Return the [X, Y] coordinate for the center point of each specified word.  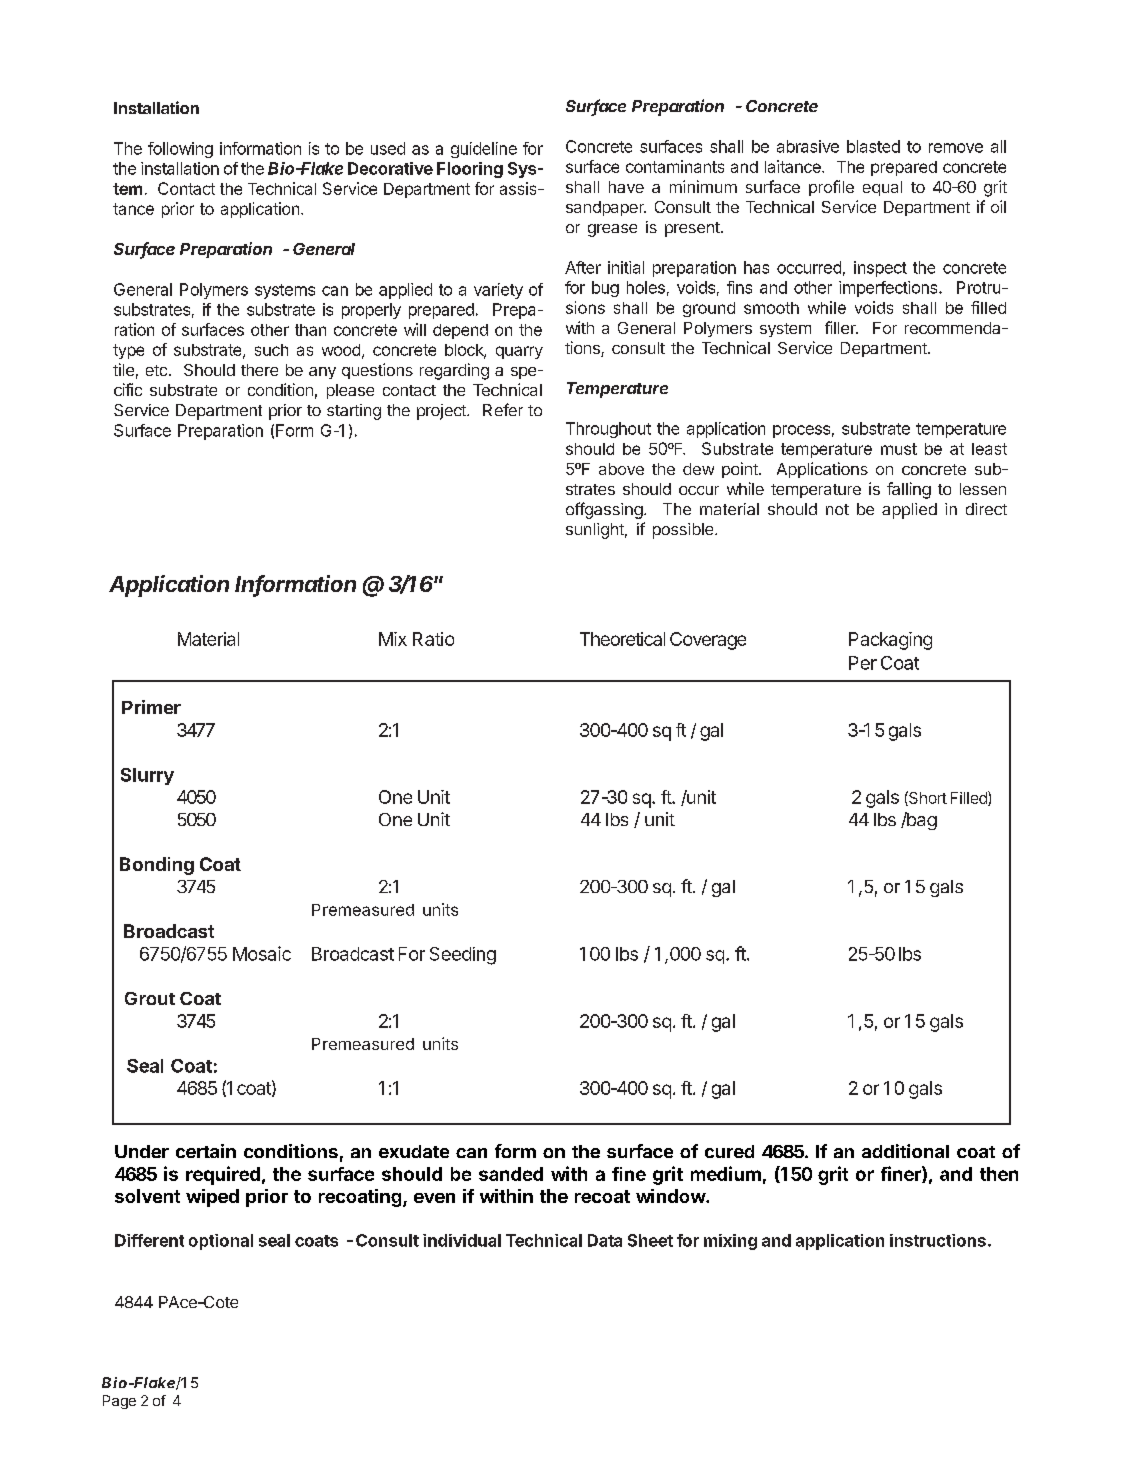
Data [605, 1240]
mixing [730, 1242]
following [180, 150]
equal [882, 188]
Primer [151, 707]
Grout [150, 998]
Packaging [890, 641]
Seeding [463, 956]
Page [119, 1402]
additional [905, 1151]
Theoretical [622, 639]
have [626, 187]
